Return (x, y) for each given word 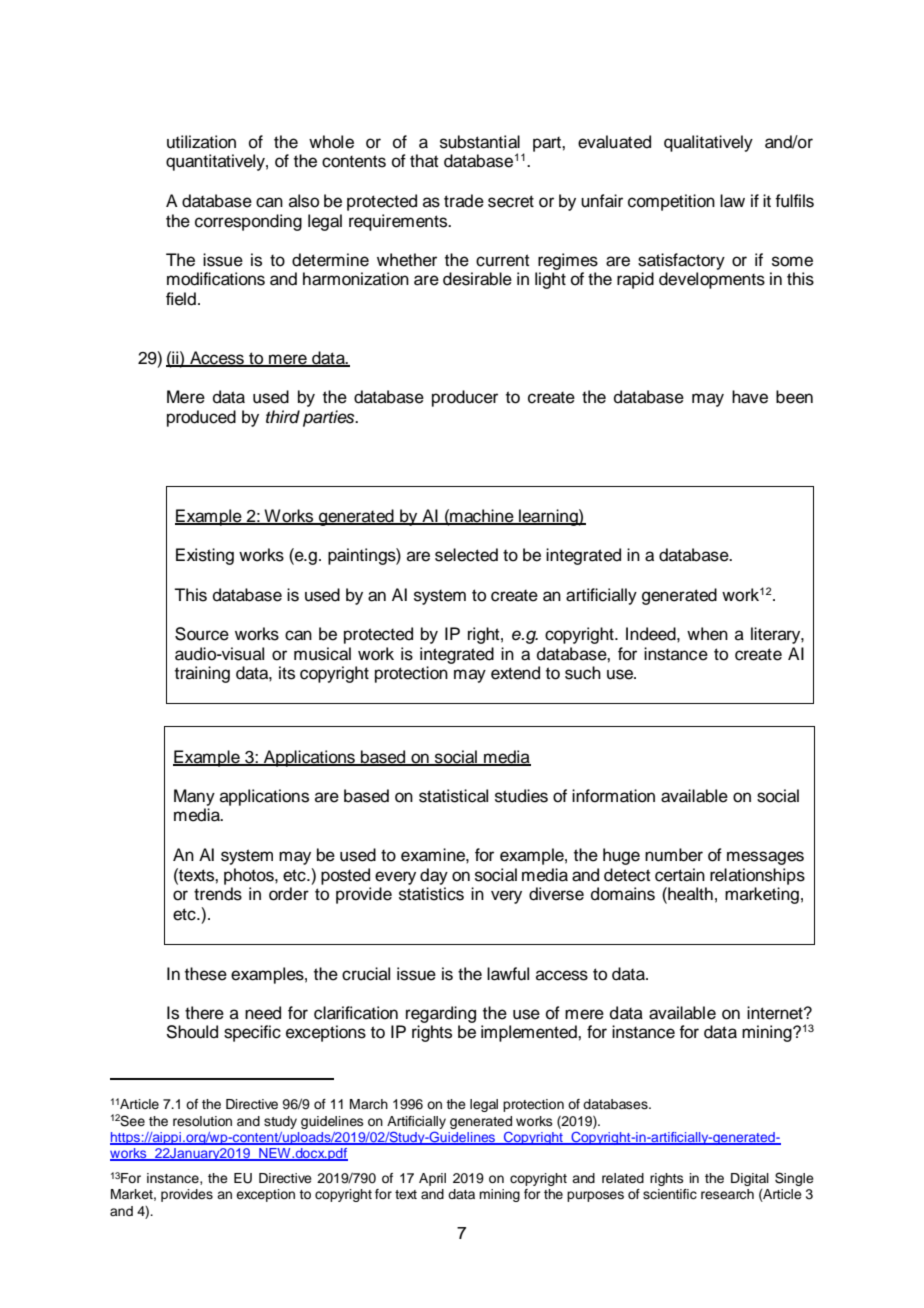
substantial (480, 142)
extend (515, 673)
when (707, 634)
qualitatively (708, 143)
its (287, 673)
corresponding (248, 222)
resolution (202, 1121)
